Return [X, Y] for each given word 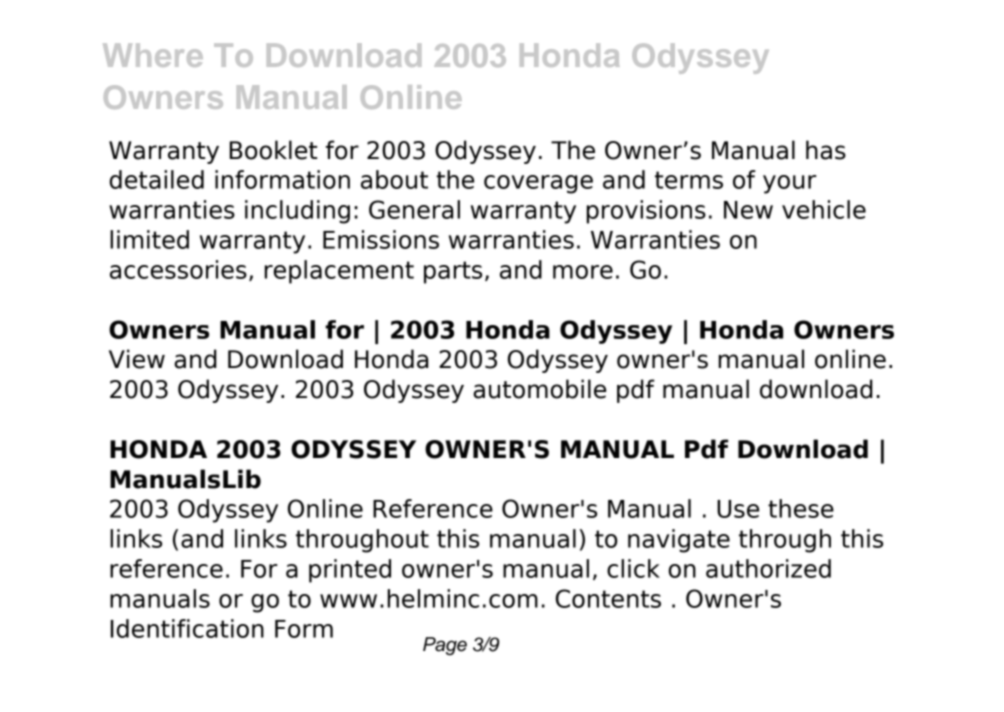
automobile [539, 389]
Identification [187, 628]
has [826, 150]
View [137, 359]
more [583, 272]
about [394, 179]
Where [153, 55]
